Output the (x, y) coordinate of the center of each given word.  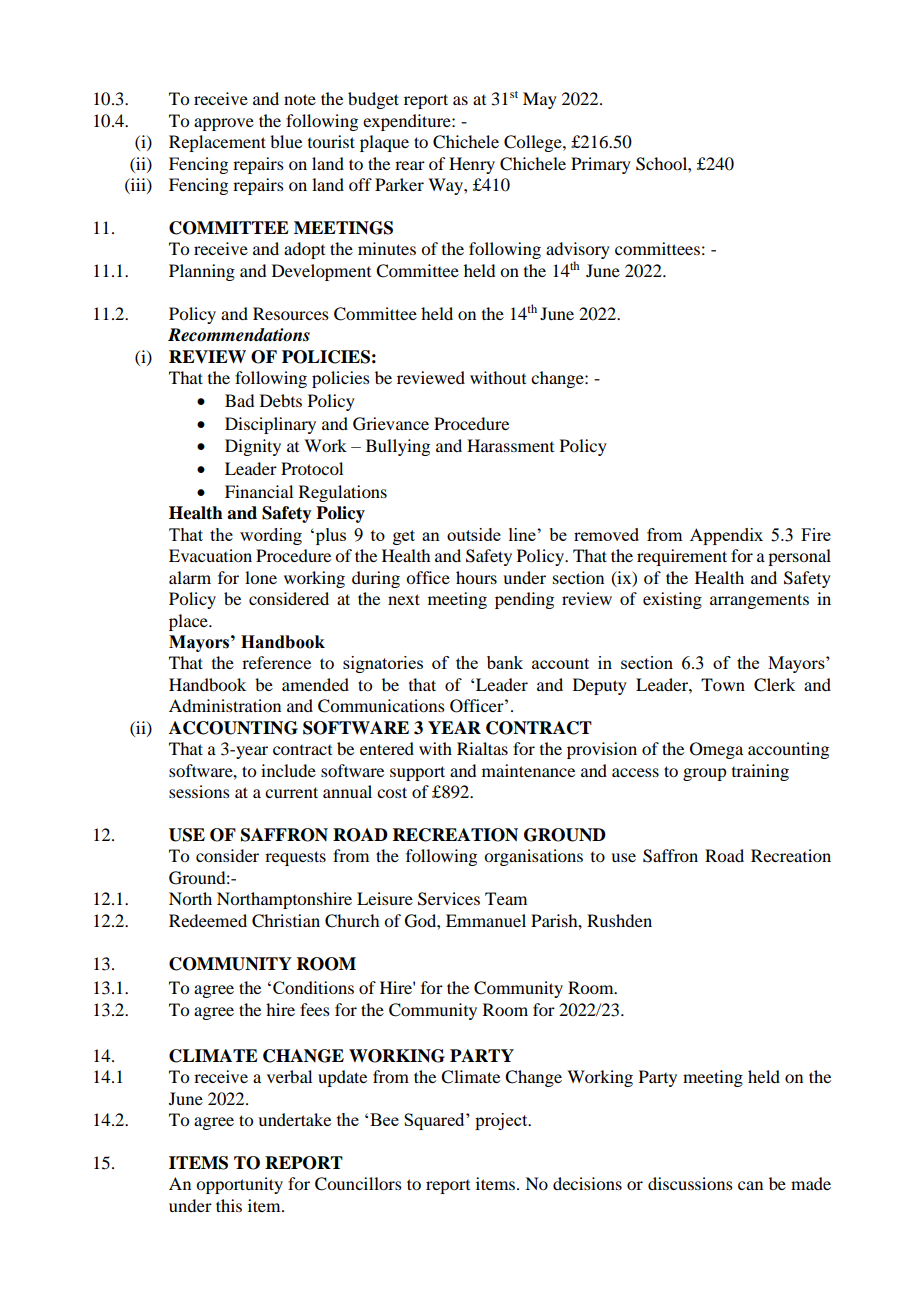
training (760, 772)
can (750, 1185)
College (534, 143)
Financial (259, 491)
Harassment (510, 445)
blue (286, 141)
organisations (533, 857)
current (291, 792)
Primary (601, 165)
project (502, 1121)
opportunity (239, 1185)
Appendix (726, 536)
